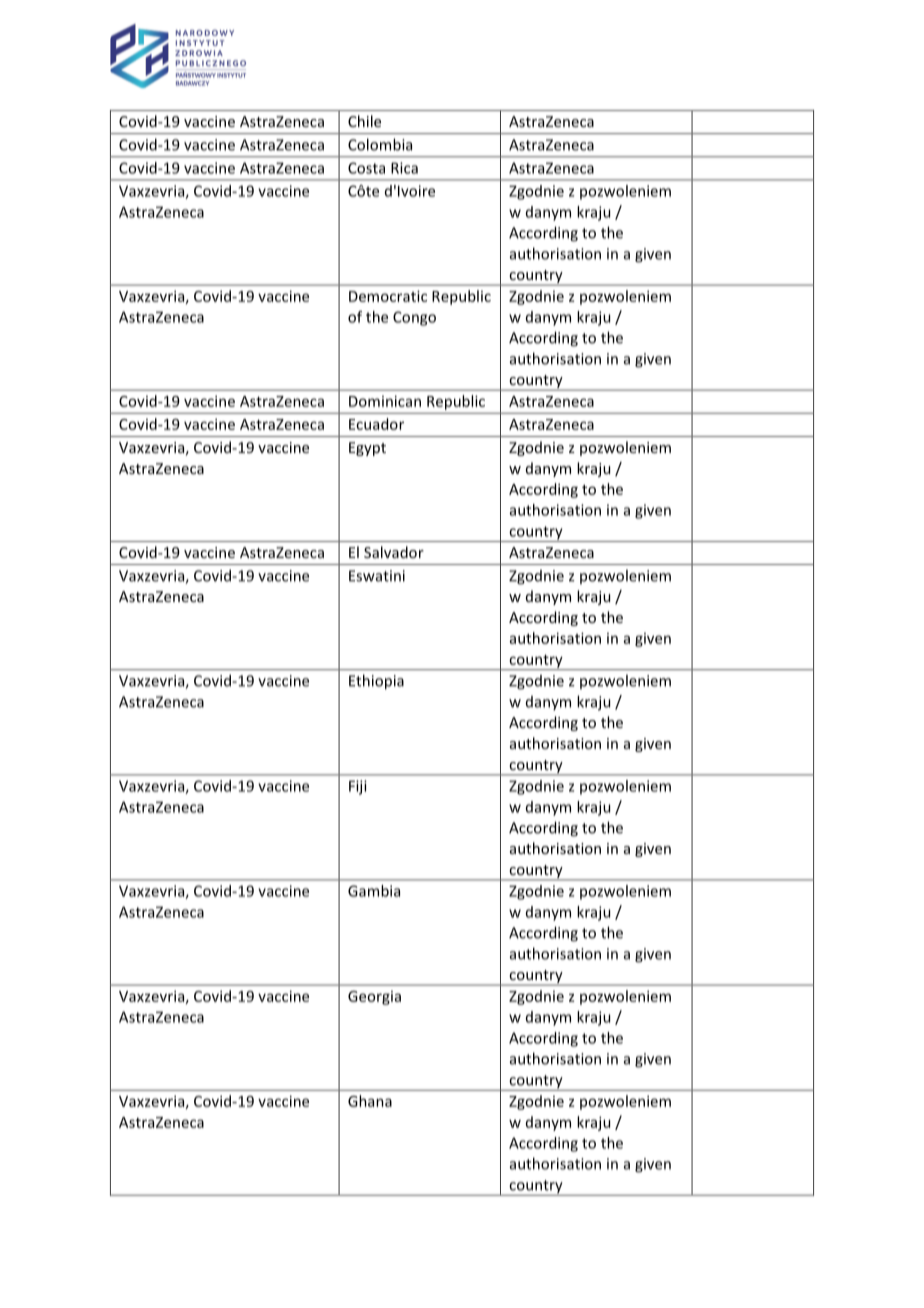 Image resolution: width=924 pixels, height=1308 pixels. What do you see at coordinates (370, 1101) in the screenshot?
I see `Ghana` at bounding box center [370, 1101].
